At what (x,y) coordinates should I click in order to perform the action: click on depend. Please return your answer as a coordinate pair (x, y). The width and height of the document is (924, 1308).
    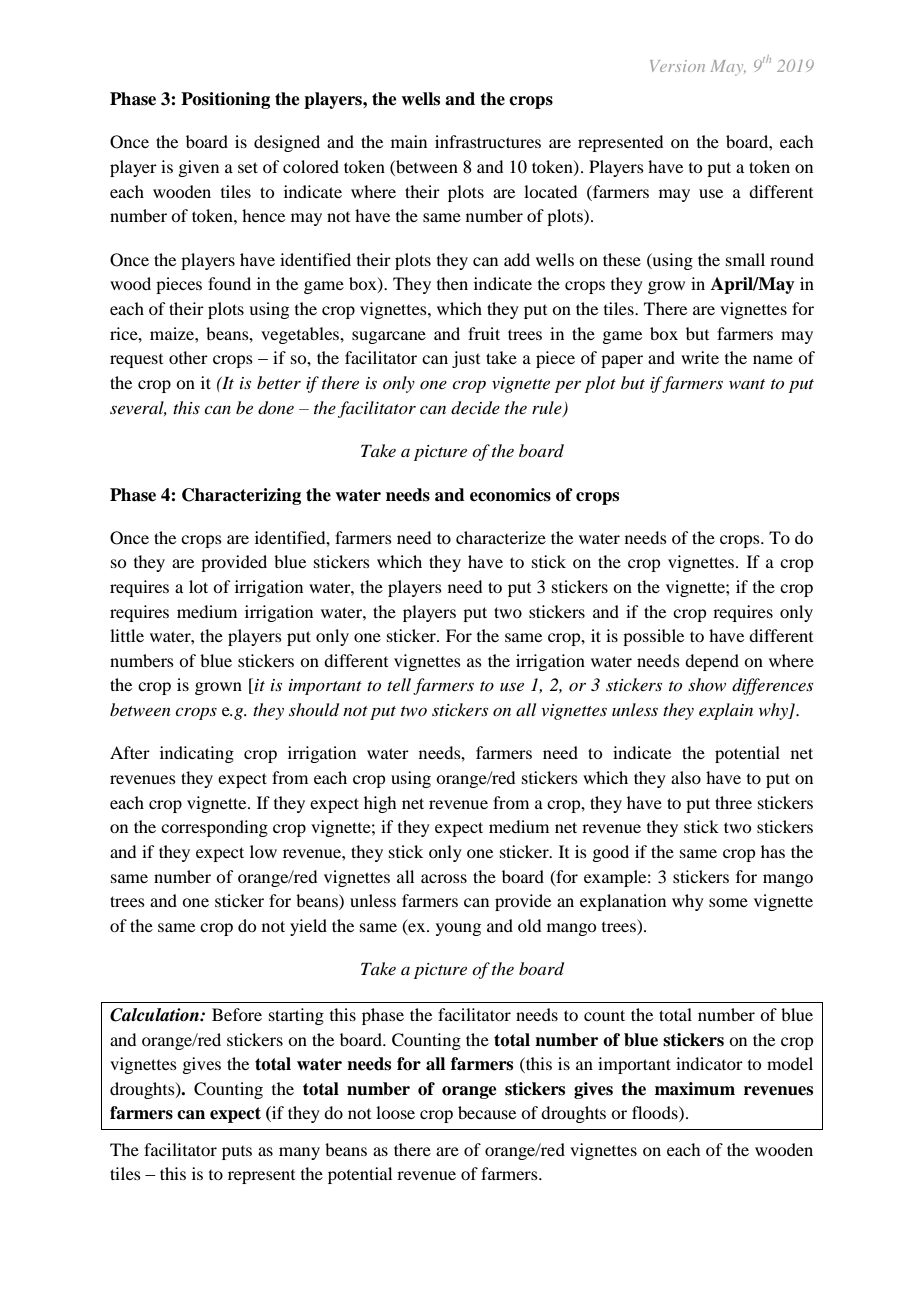
    Looking at the image, I should click on (712, 662).
